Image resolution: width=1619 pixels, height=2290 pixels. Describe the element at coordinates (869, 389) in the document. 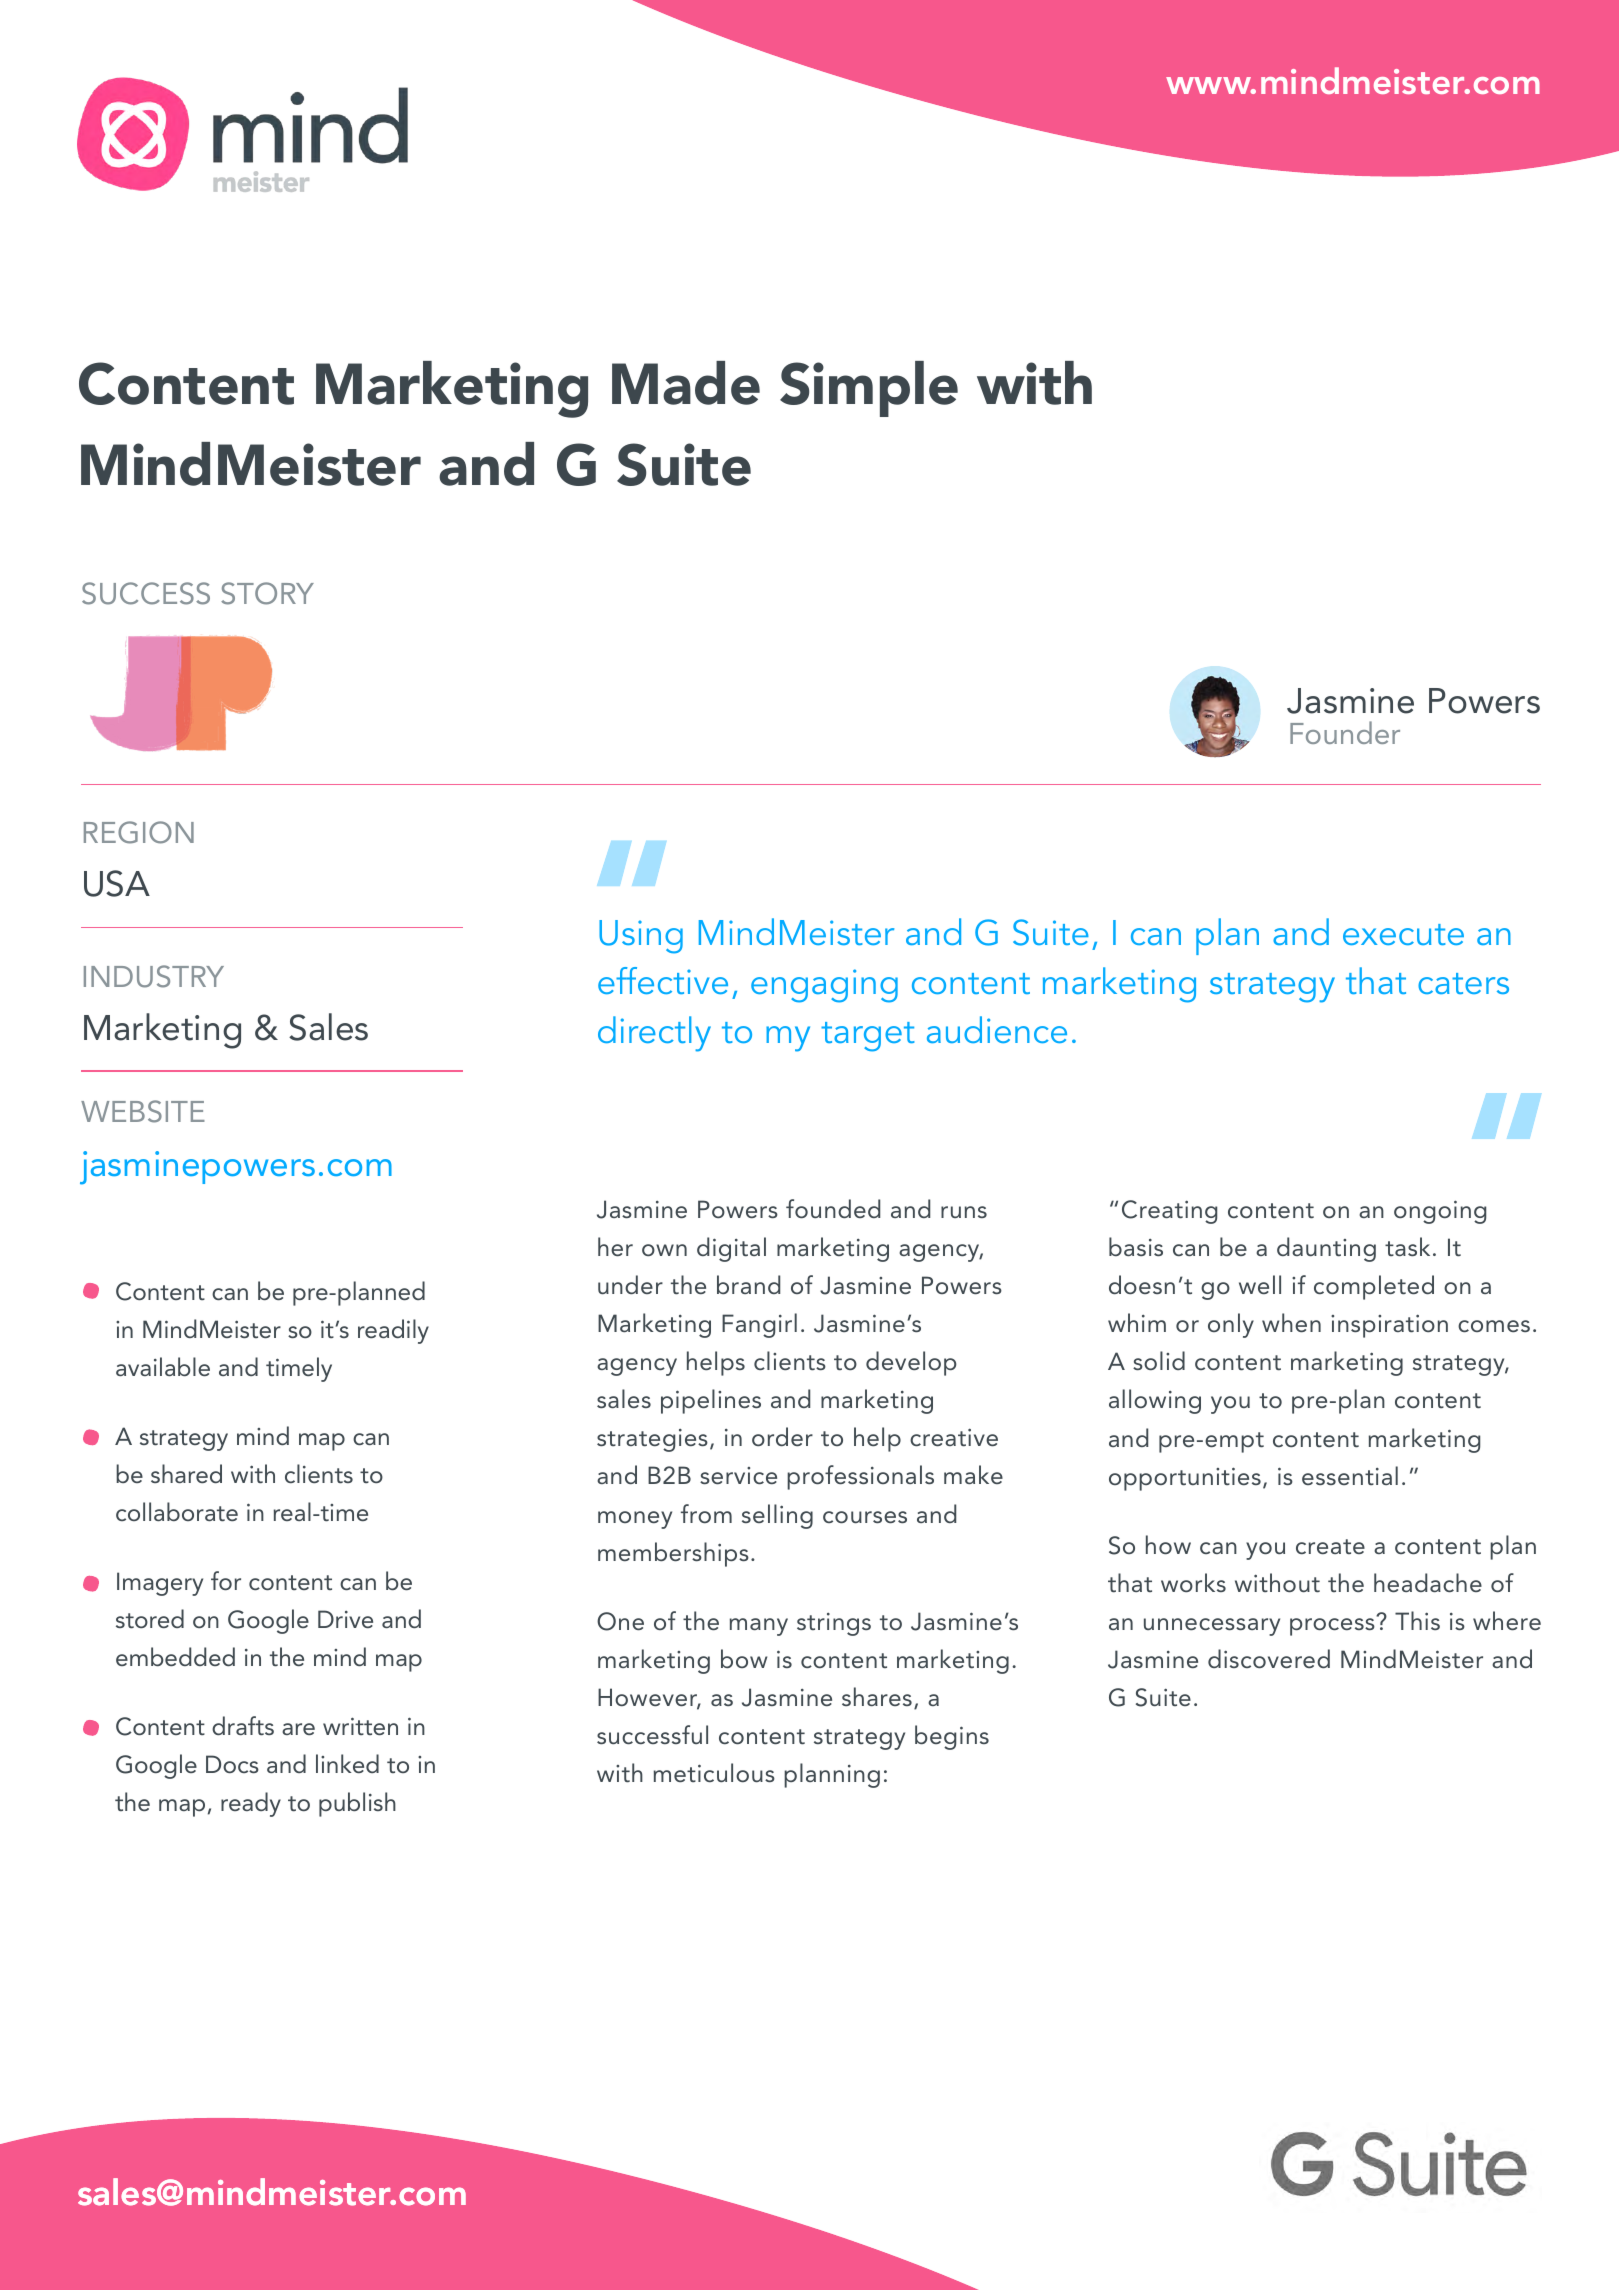

I see `Simple` at that location.
